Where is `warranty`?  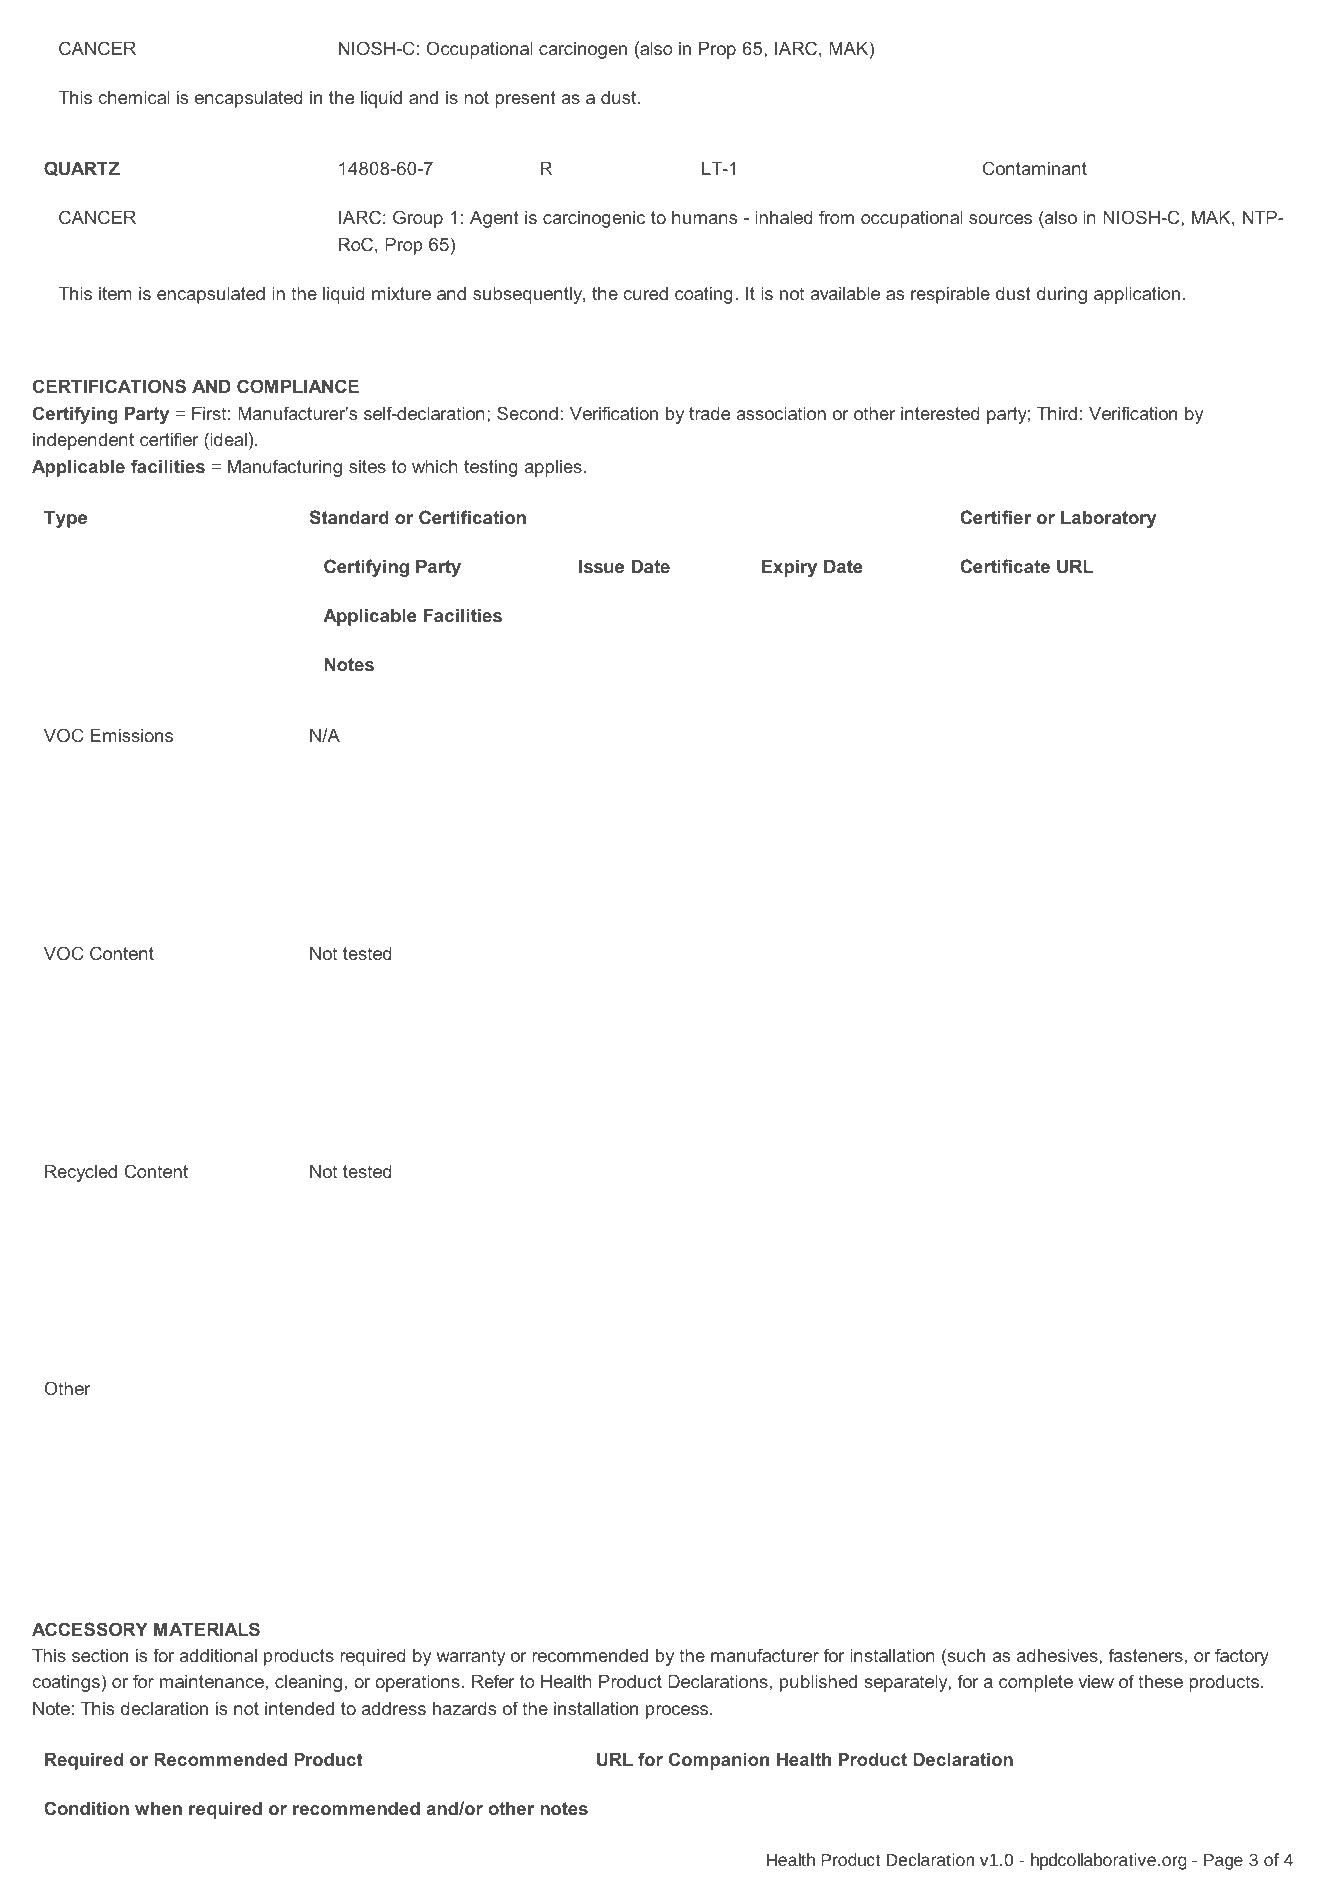
warranty is located at coordinates (471, 1657).
